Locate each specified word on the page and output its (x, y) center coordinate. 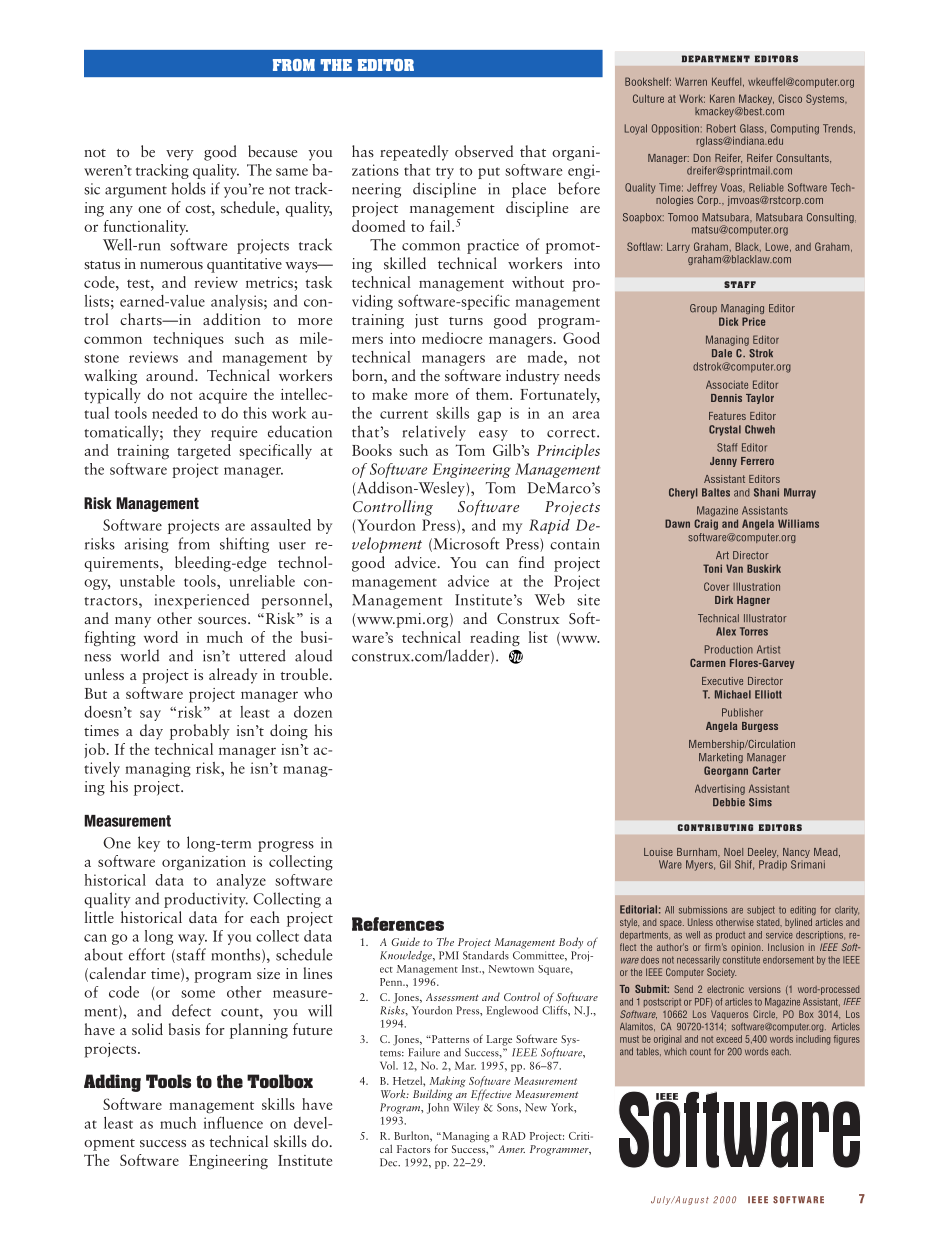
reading (495, 639)
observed (484, 151)
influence (233, 1122)
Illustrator (765, 618)
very (180, 155)
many (133, 622)
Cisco (790, 98)
